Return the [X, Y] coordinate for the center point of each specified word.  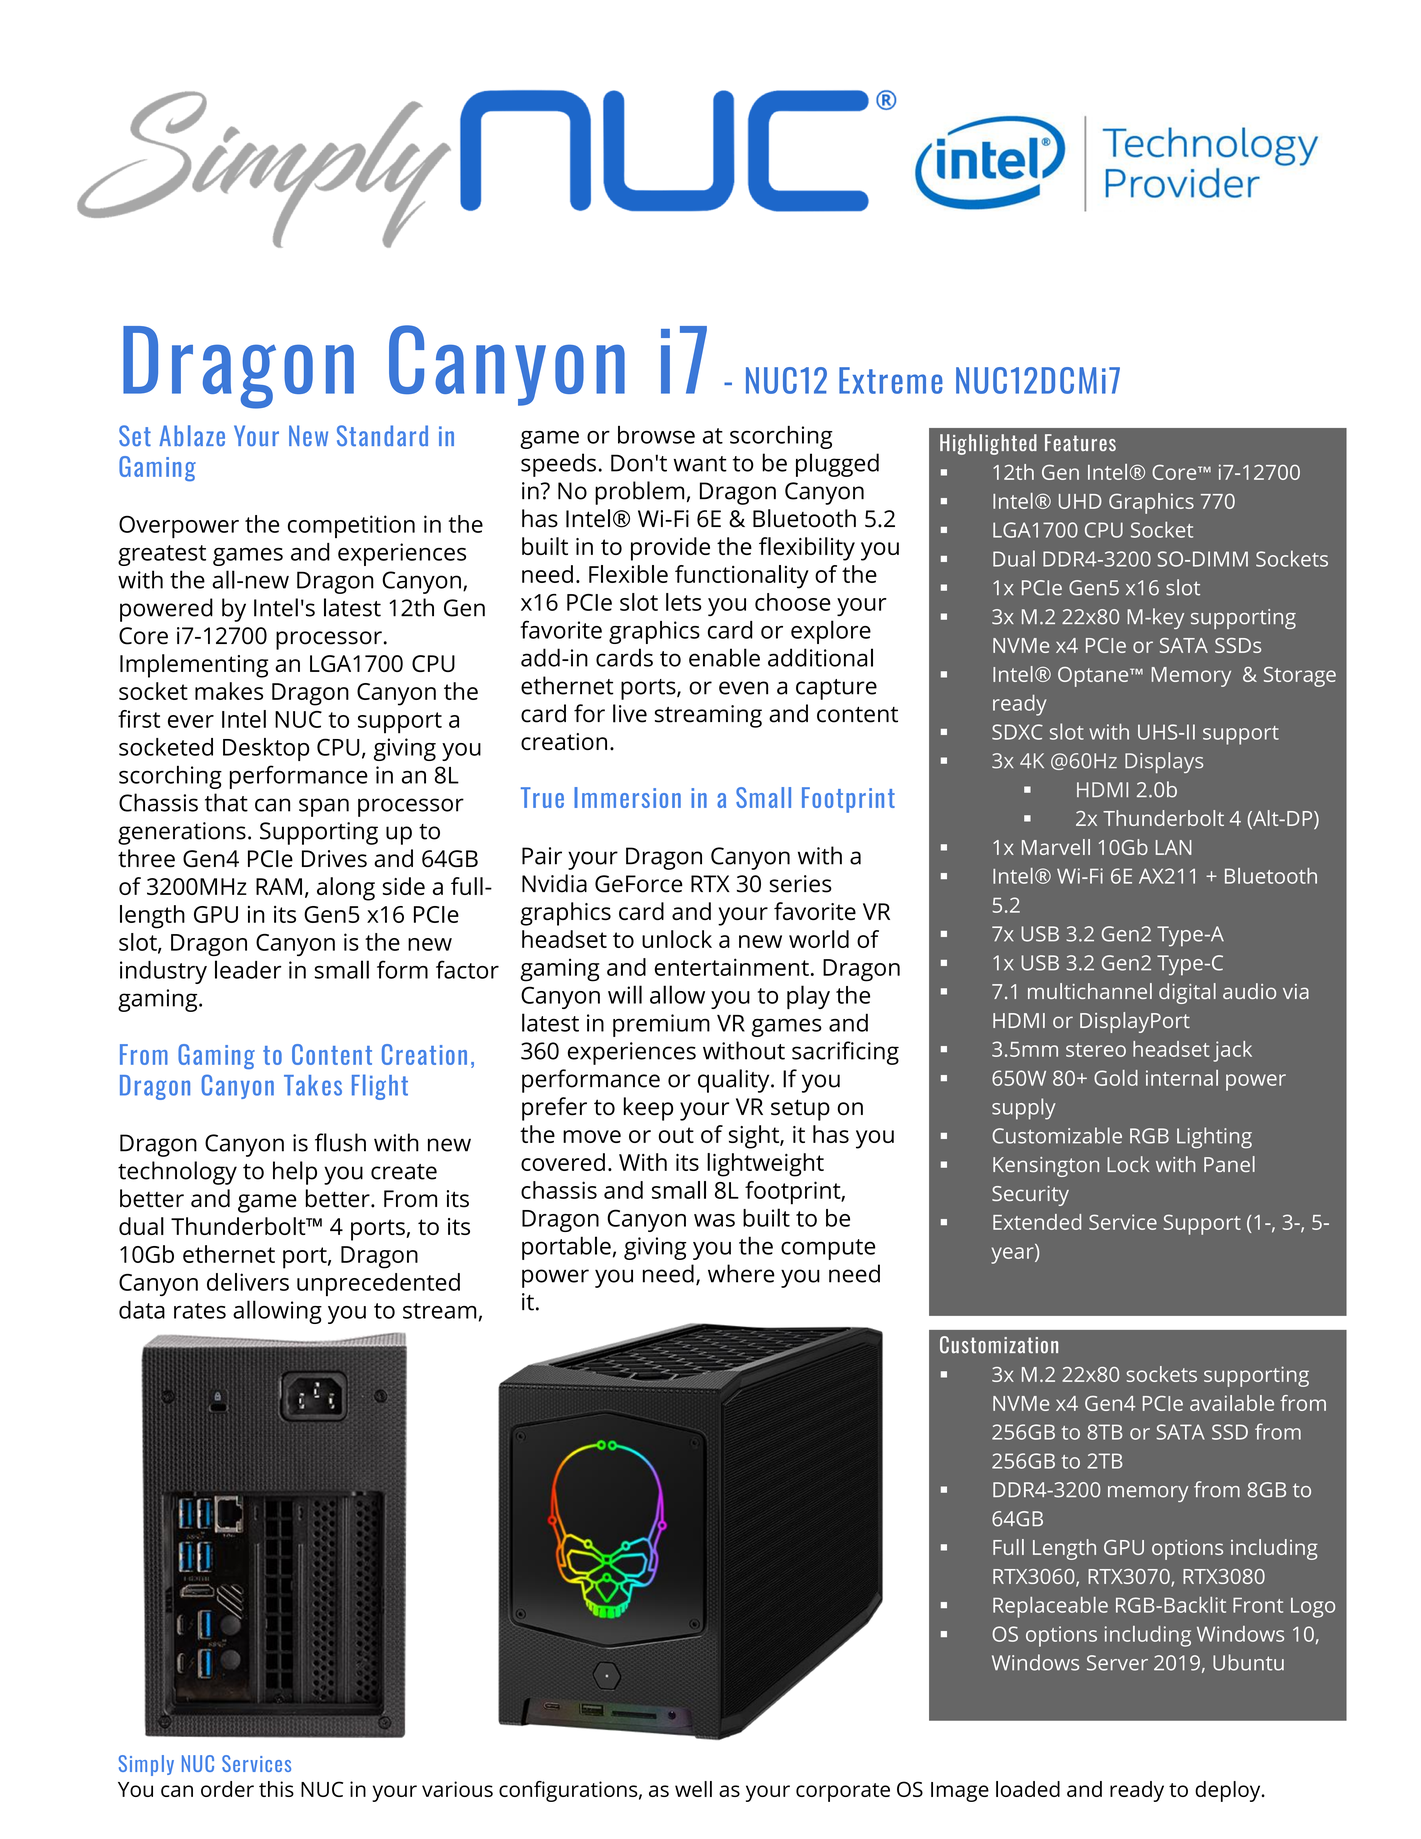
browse [656, 435]
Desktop [266, 749]
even [743, 688]
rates [200, 1311]
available [1232, 1403]
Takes [313, 1085]
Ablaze [192, 435]
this [276, 1789]
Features [1080, 442]
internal [1182, 1078]
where [741, 1273]
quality [735, 1081]
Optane [1094, 677]
